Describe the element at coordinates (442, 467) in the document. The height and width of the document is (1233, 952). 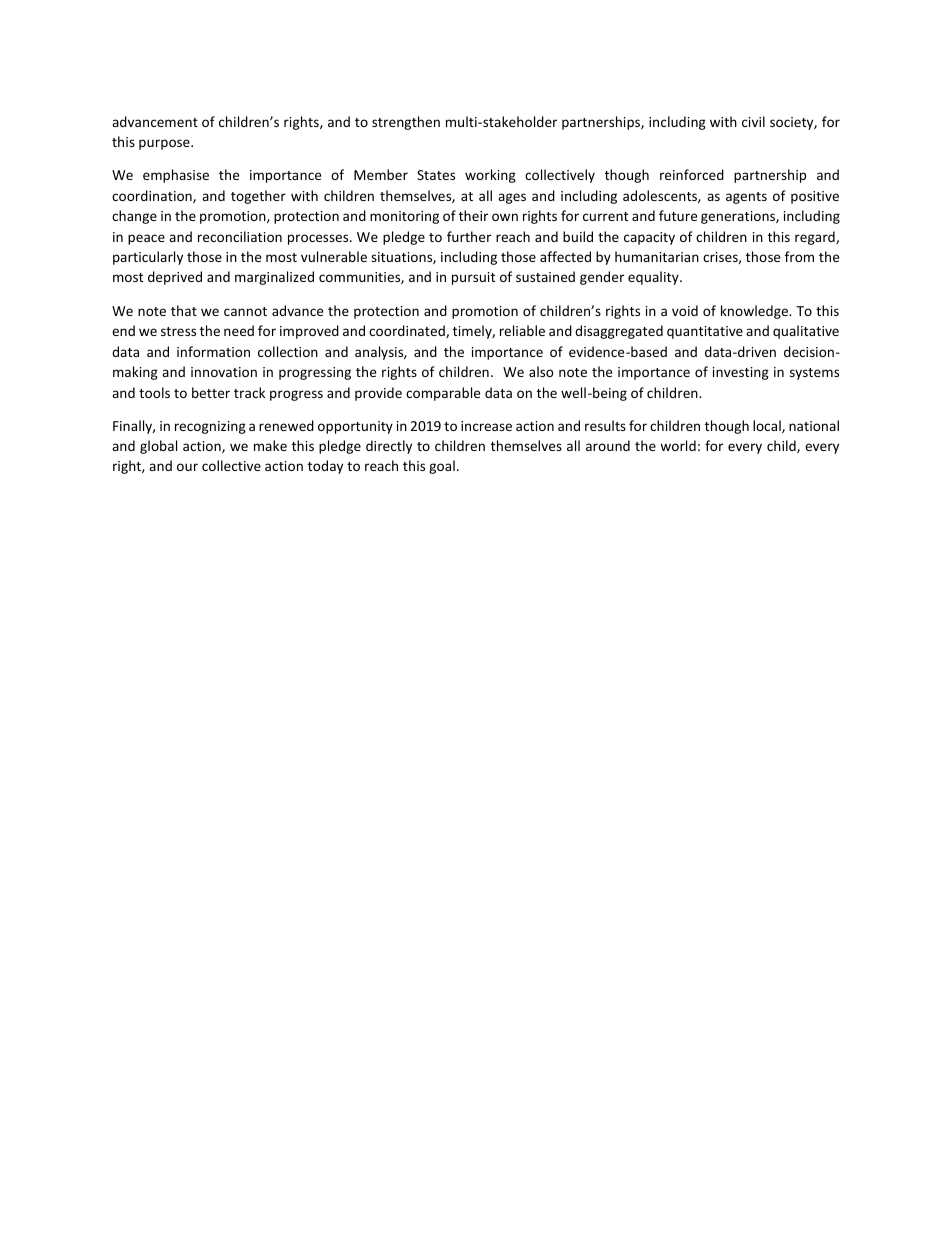
I see `goal` at that location.
